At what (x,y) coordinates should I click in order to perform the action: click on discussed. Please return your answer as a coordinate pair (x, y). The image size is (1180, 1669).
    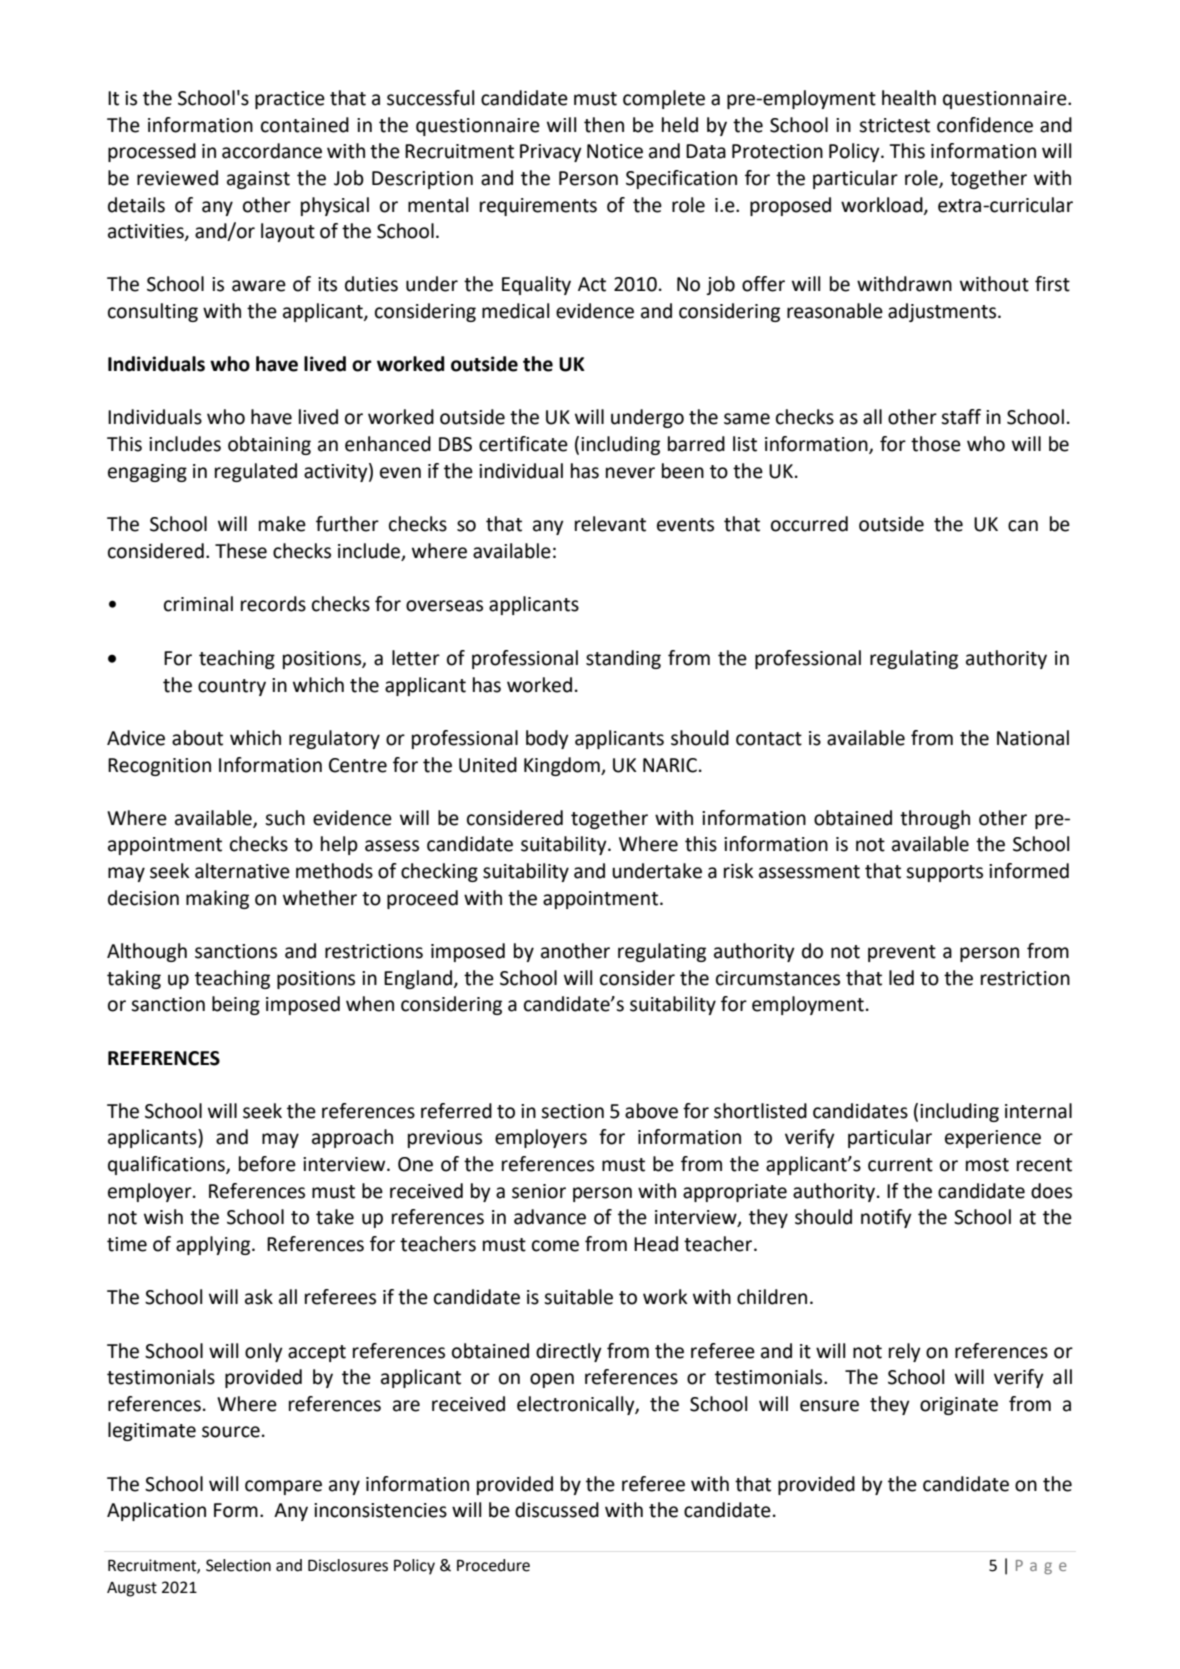
    Looking at the image, I should click on (557, 1510).
